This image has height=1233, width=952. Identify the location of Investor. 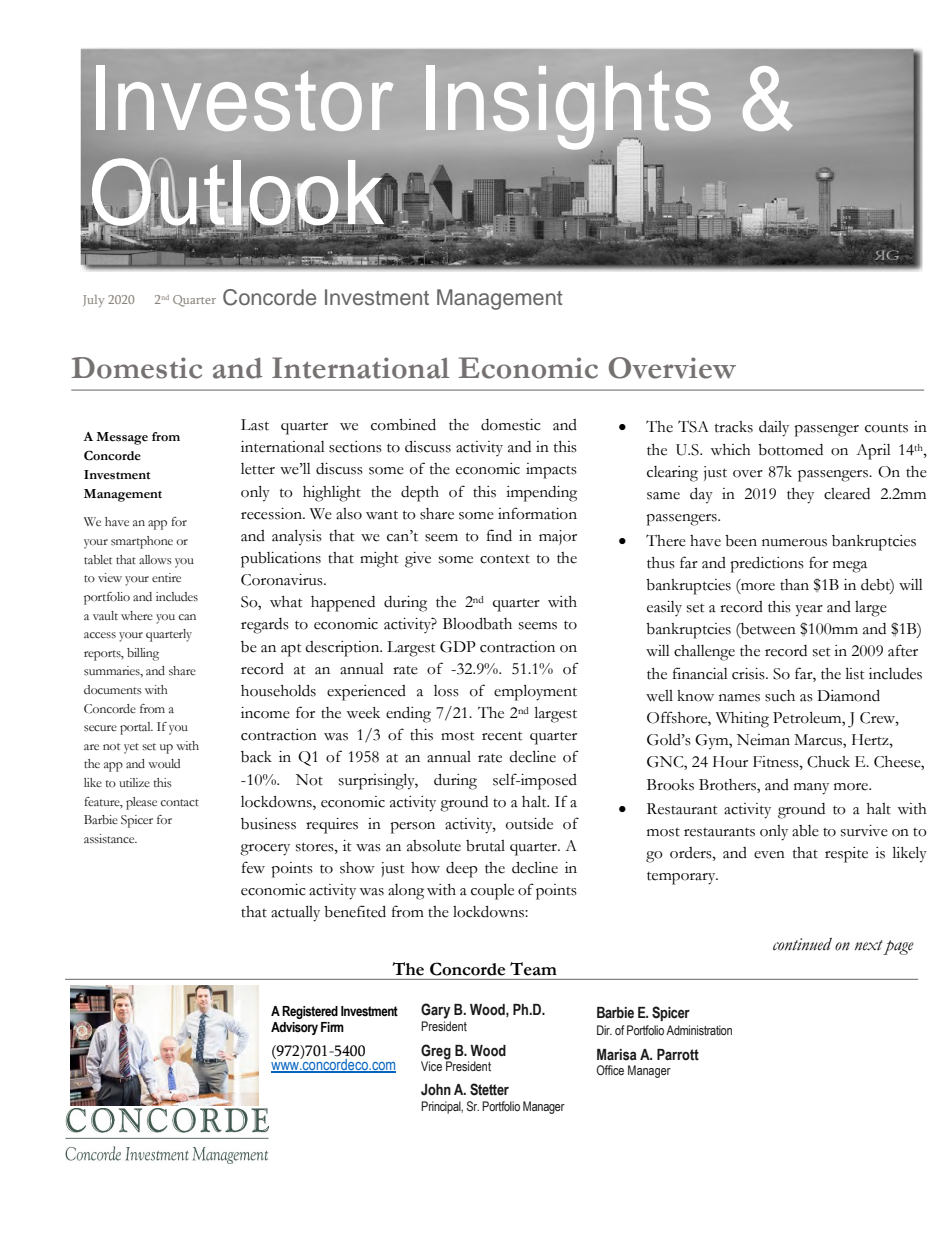
(244, 98).
